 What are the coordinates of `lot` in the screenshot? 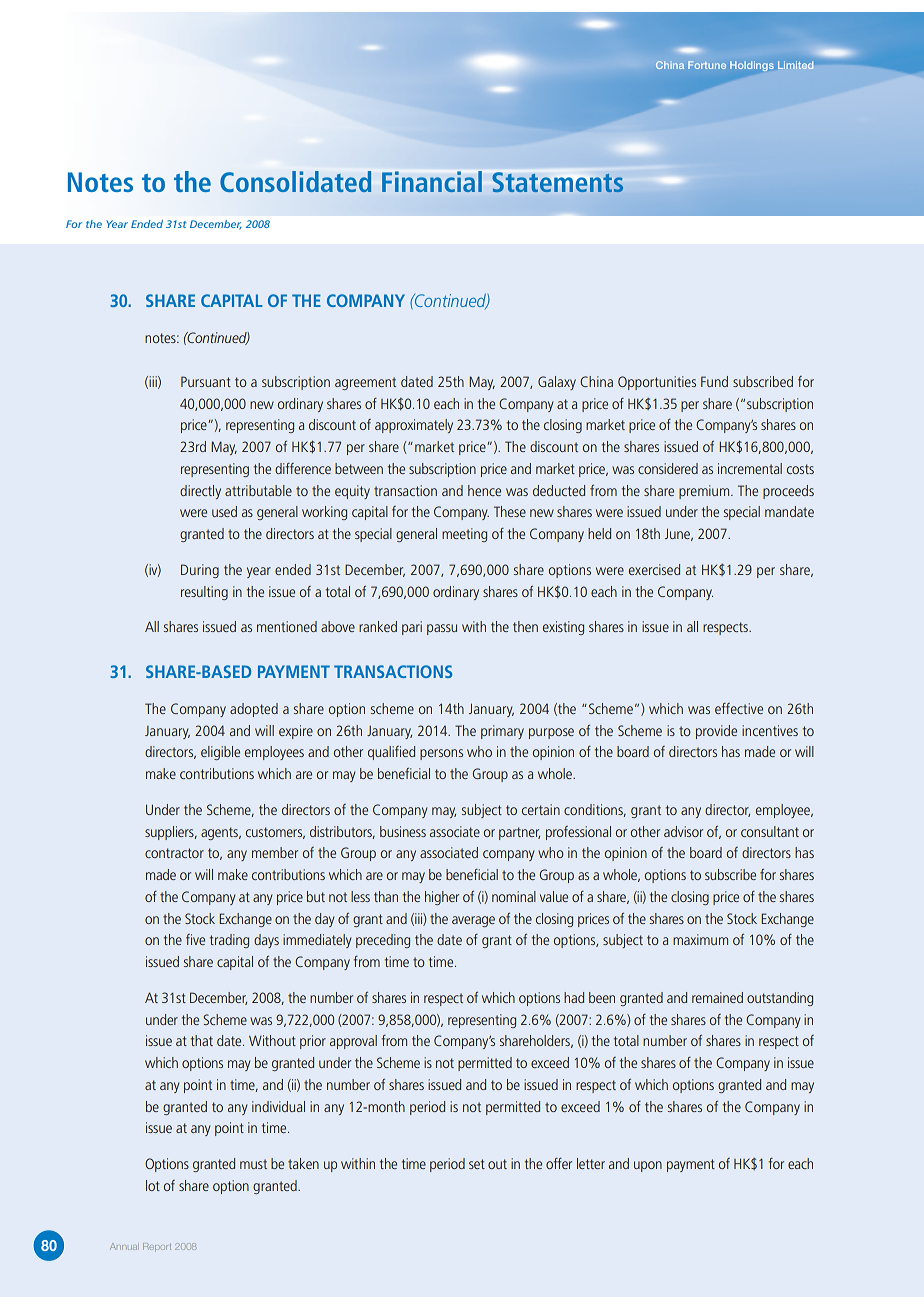 It's located at (153, 1185).
